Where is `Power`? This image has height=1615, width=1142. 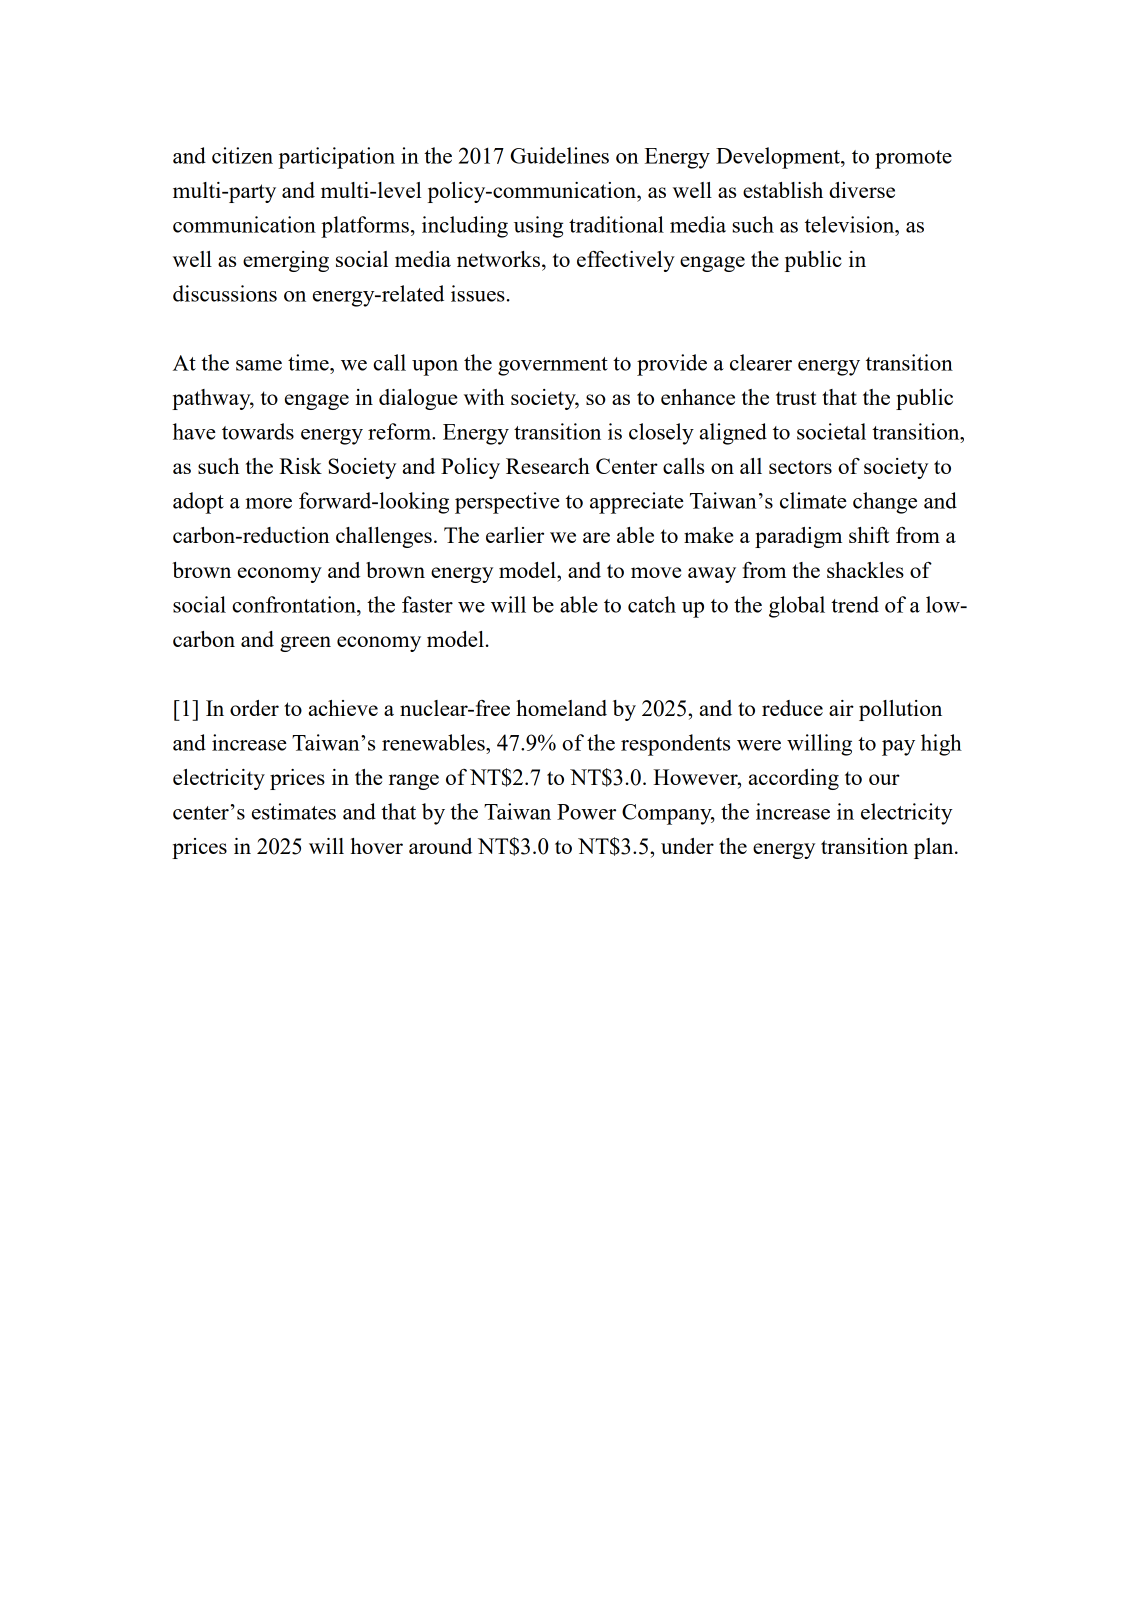 Power is located at coordinates (586, 812).
